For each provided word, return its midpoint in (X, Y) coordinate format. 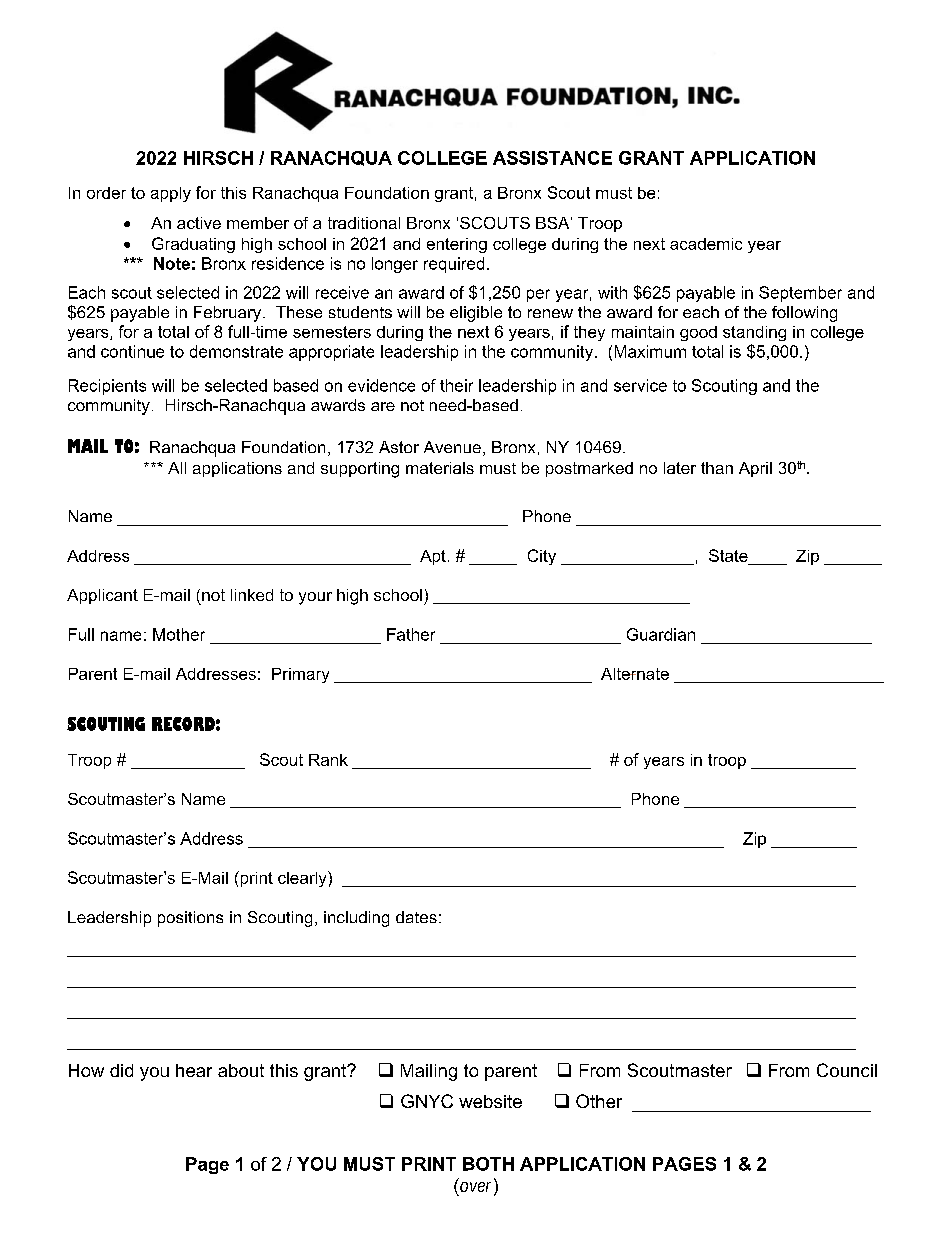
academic (706, 244)
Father (411, 634)
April (755, 469)
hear (194, 1070)
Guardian (661, 634)
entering (457, 245)
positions (190, 919)
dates (416, 917)
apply (171, 194)
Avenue (452, 447)
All (177, 468)
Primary (300, 675)
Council (847, 1070)
